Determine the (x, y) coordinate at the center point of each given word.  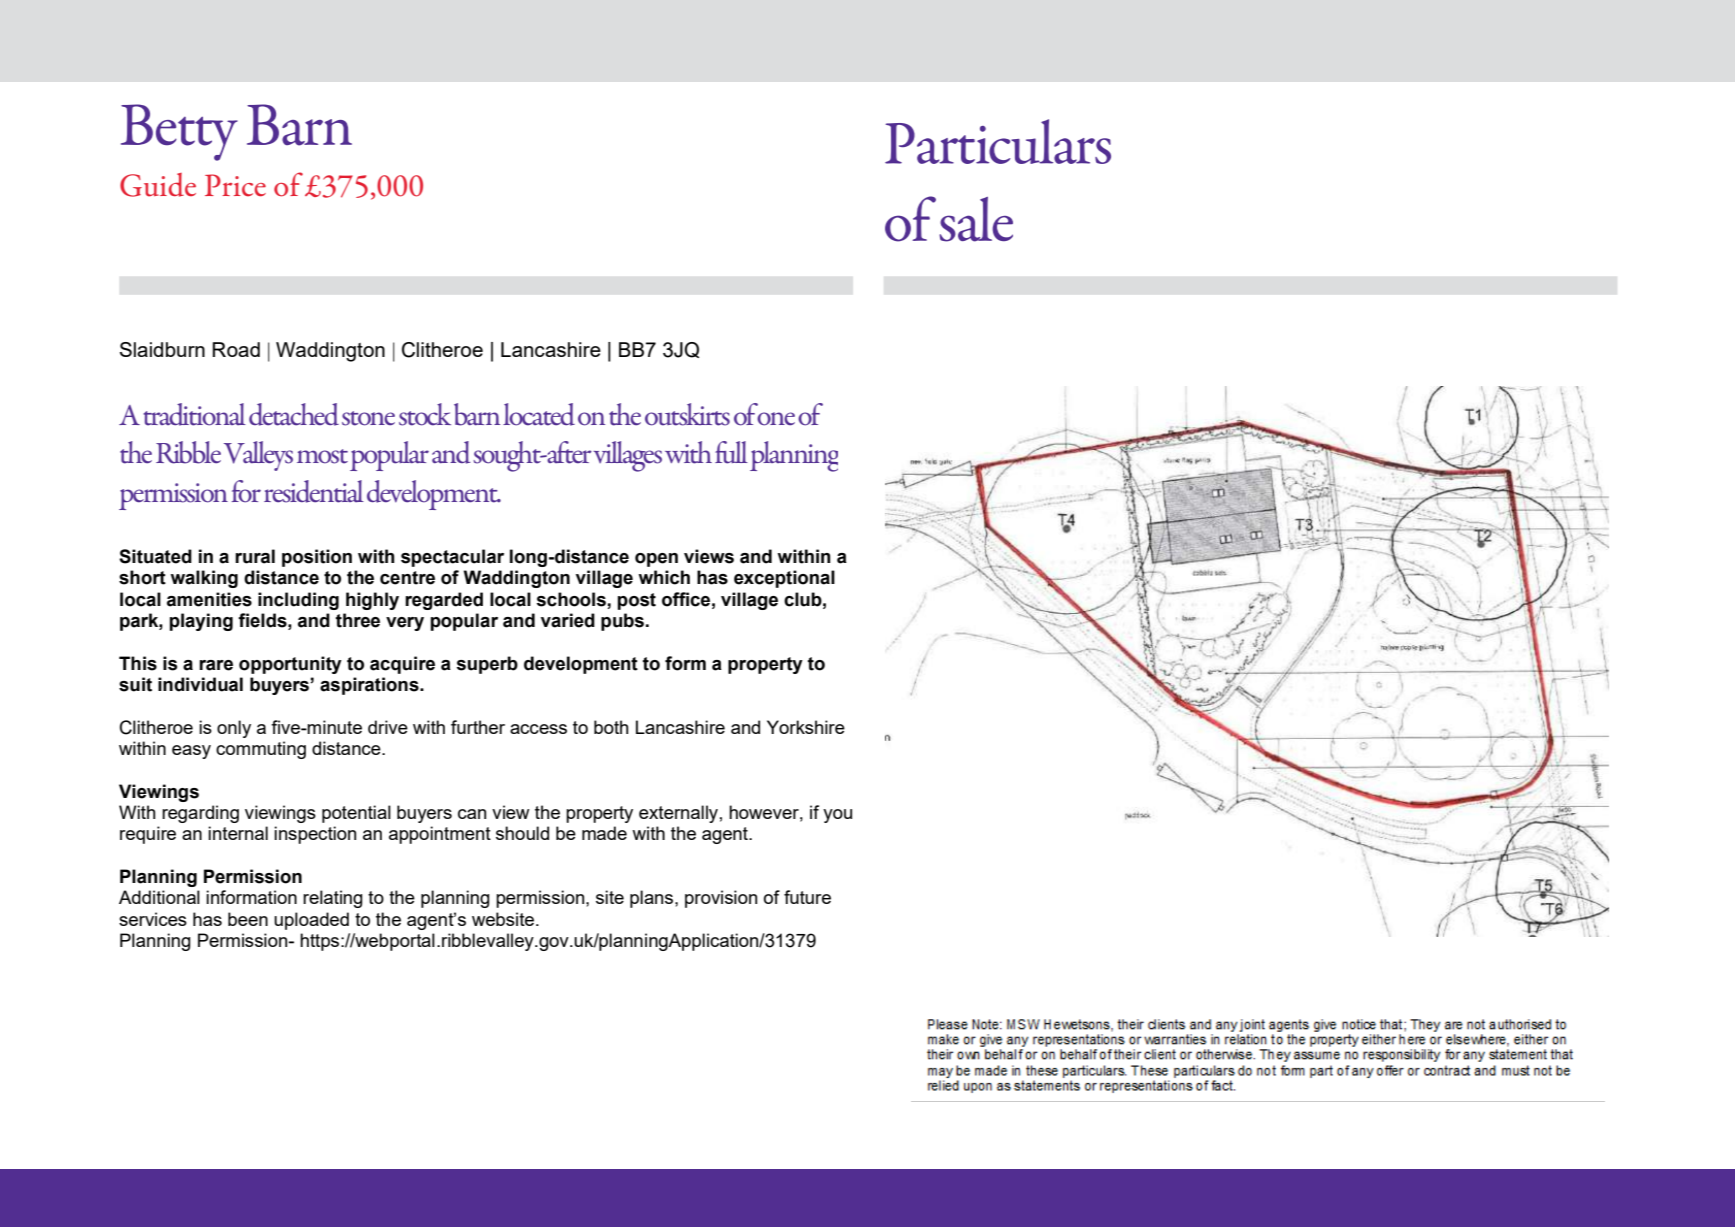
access (538, 729)
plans (653, 899)
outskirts (687, 414)
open (656, 560)
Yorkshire (806, 727)
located (539, 414)
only (234, 729)
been (248, 919)
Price (235, 185)
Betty (179, 132)
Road (236, 349)
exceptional (784, 579)
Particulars (998, 141)
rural (255, 556)
